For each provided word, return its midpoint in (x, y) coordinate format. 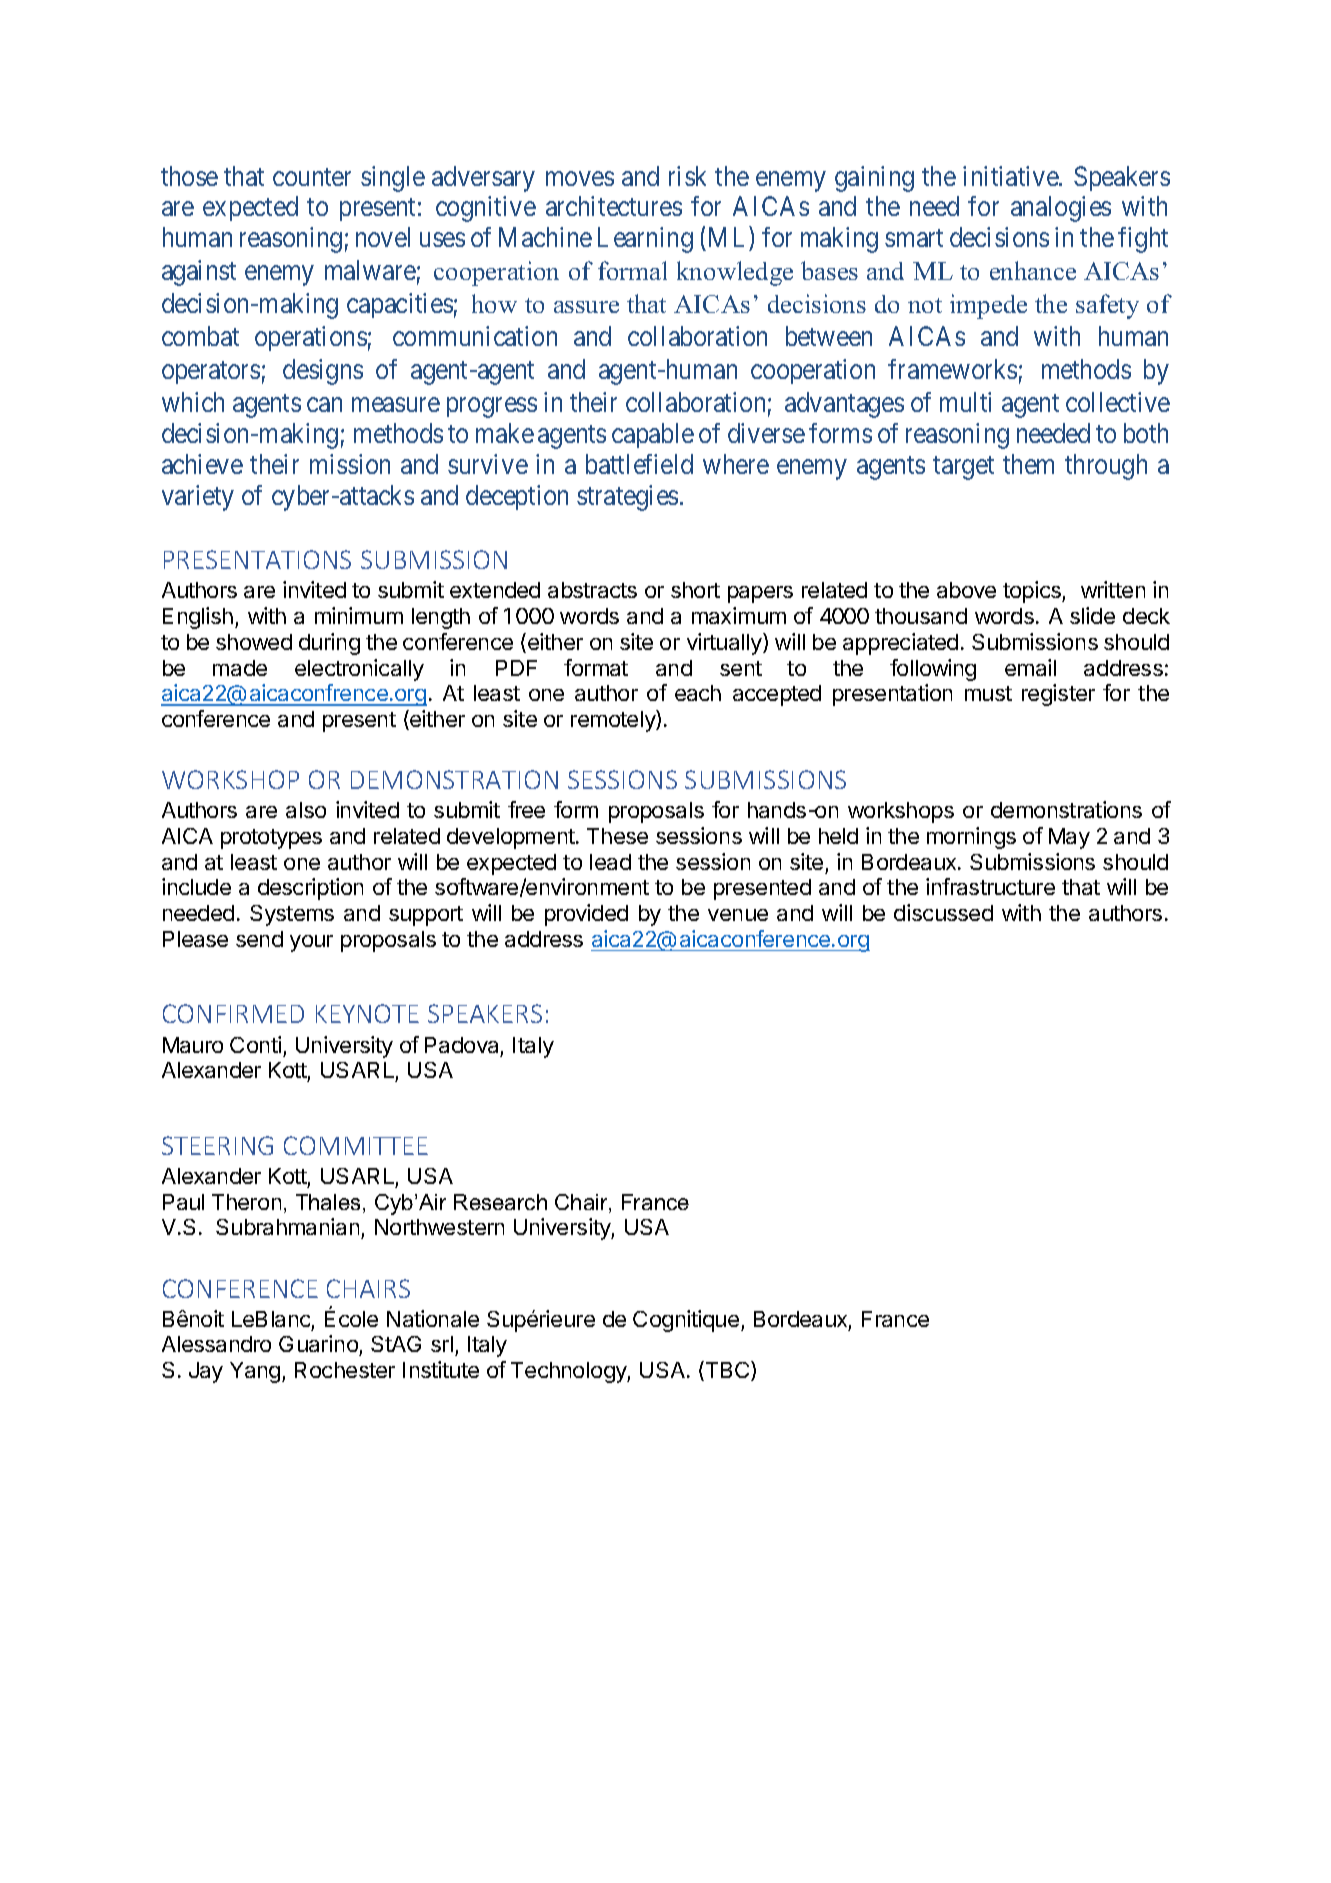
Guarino (319, 1345)
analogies (1061, 209)
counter (312, 177)
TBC (727, 1371)
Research (500, 1202)
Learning (645, 240)
